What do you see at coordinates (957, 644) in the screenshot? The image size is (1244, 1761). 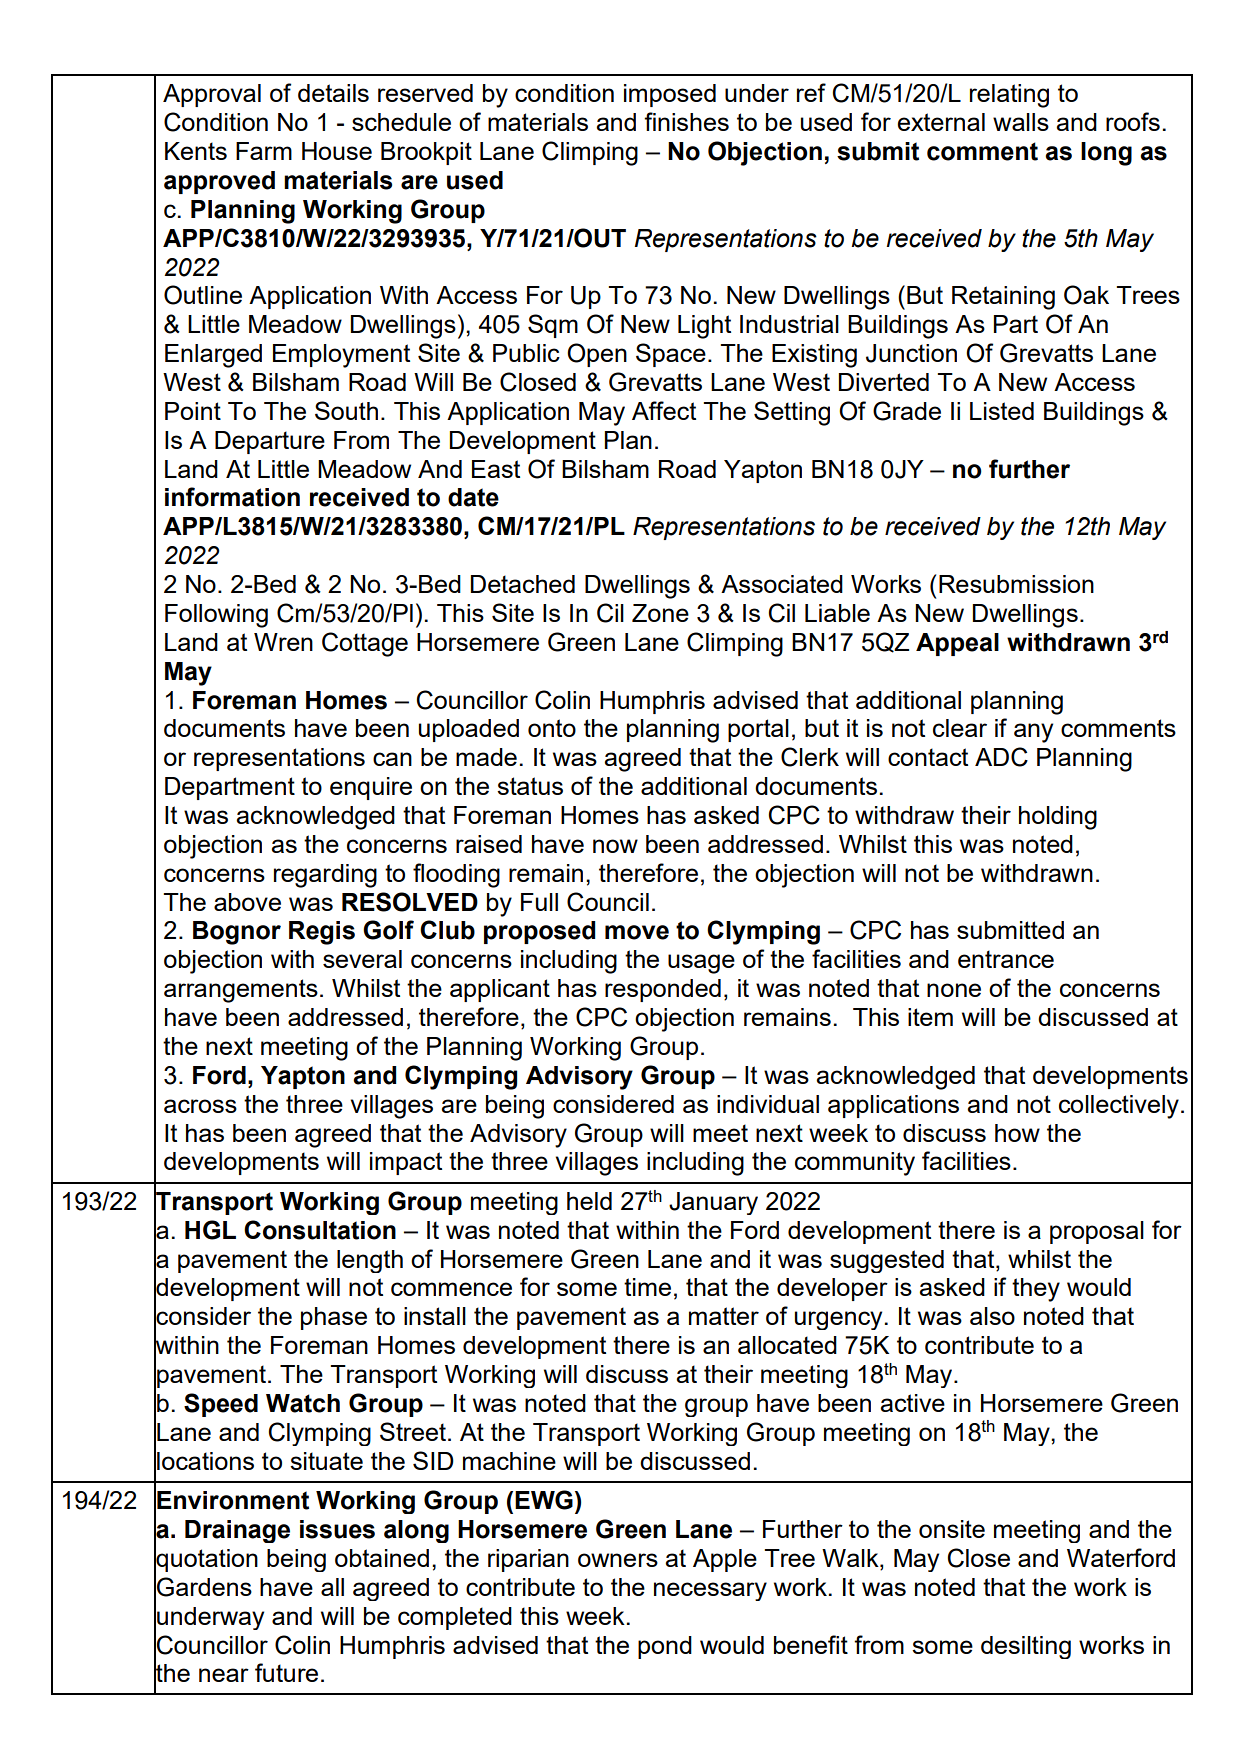 I see `Appeal` at bounding box center [957, 644].
